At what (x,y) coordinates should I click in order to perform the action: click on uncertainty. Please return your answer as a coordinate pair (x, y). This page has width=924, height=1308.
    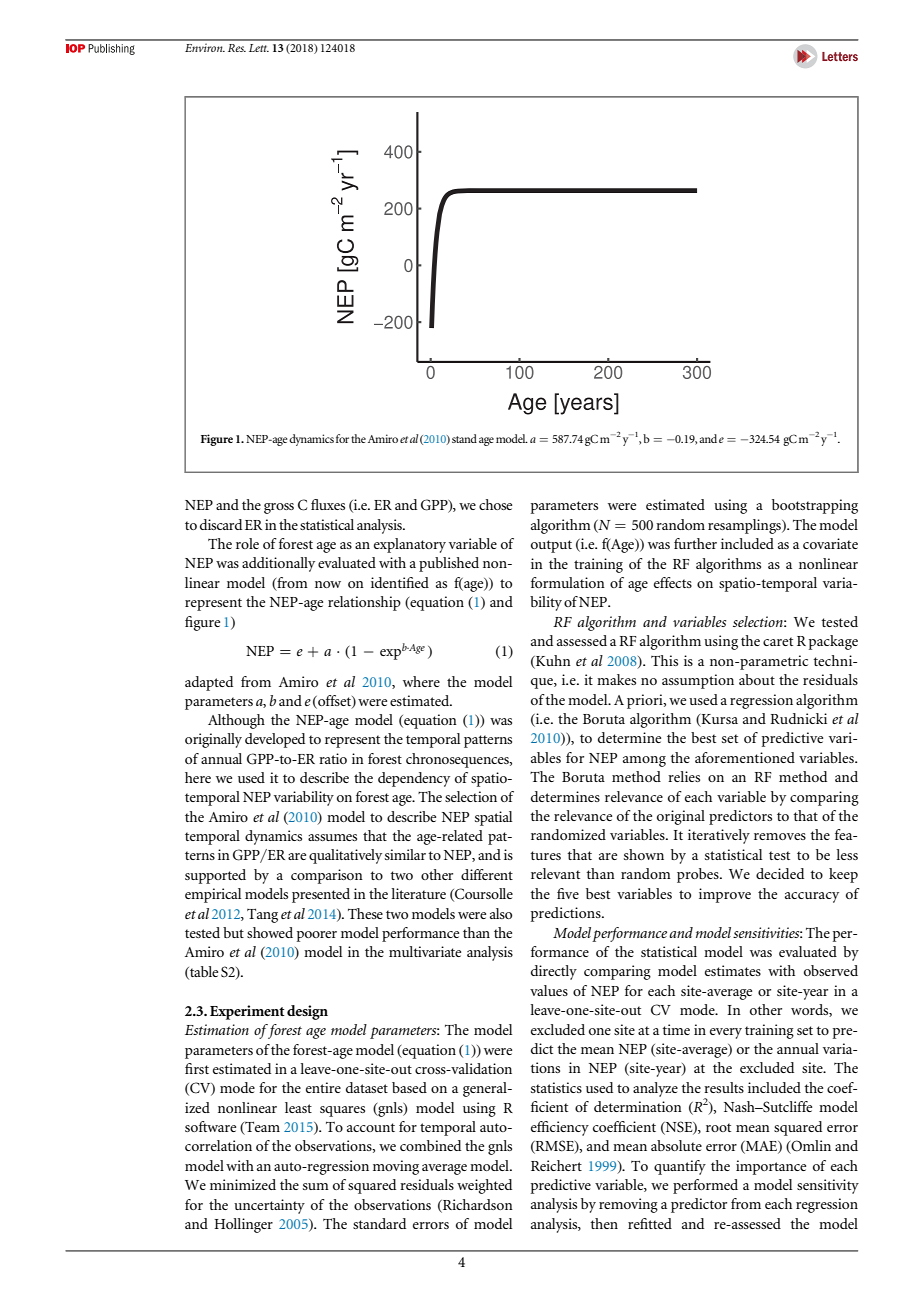
    Looking at the image, I should click on (269, 1206).
